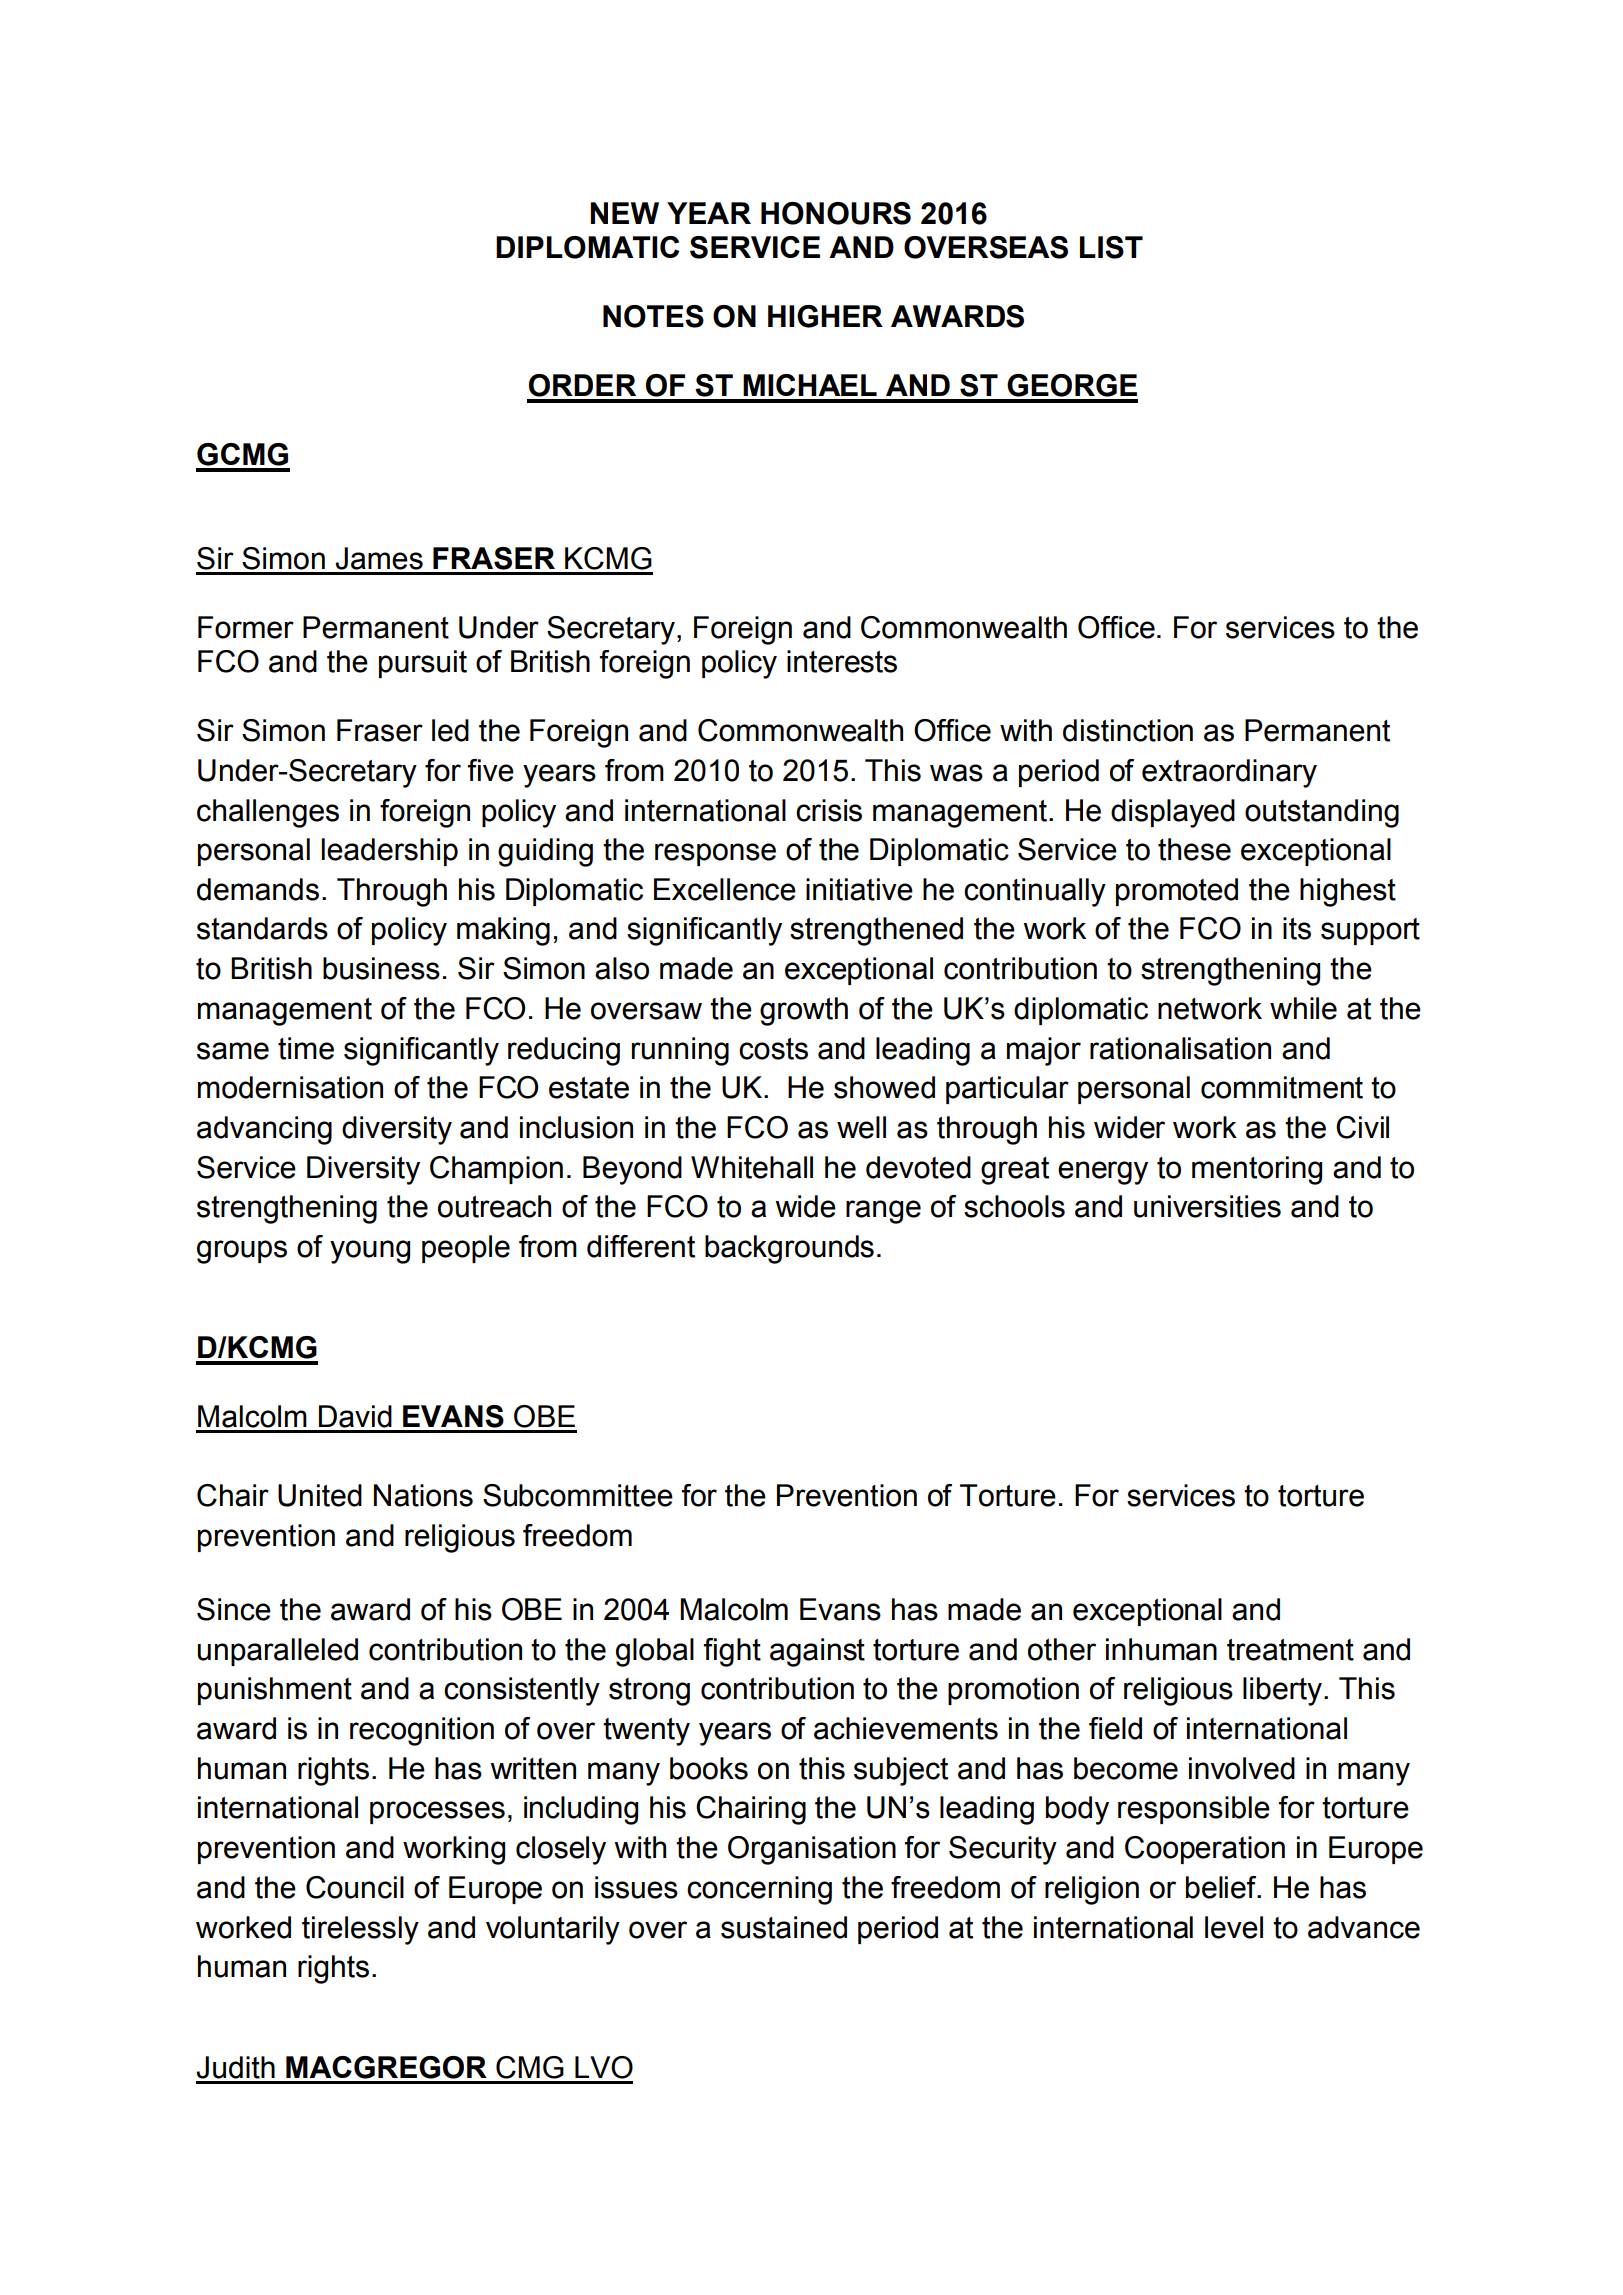 The height and width of the screenshot is (2295, 1623). What do you see at coordinates (1111, 247) in the screenshot?
I see `LIST` at bounding box center [1111, 247].
